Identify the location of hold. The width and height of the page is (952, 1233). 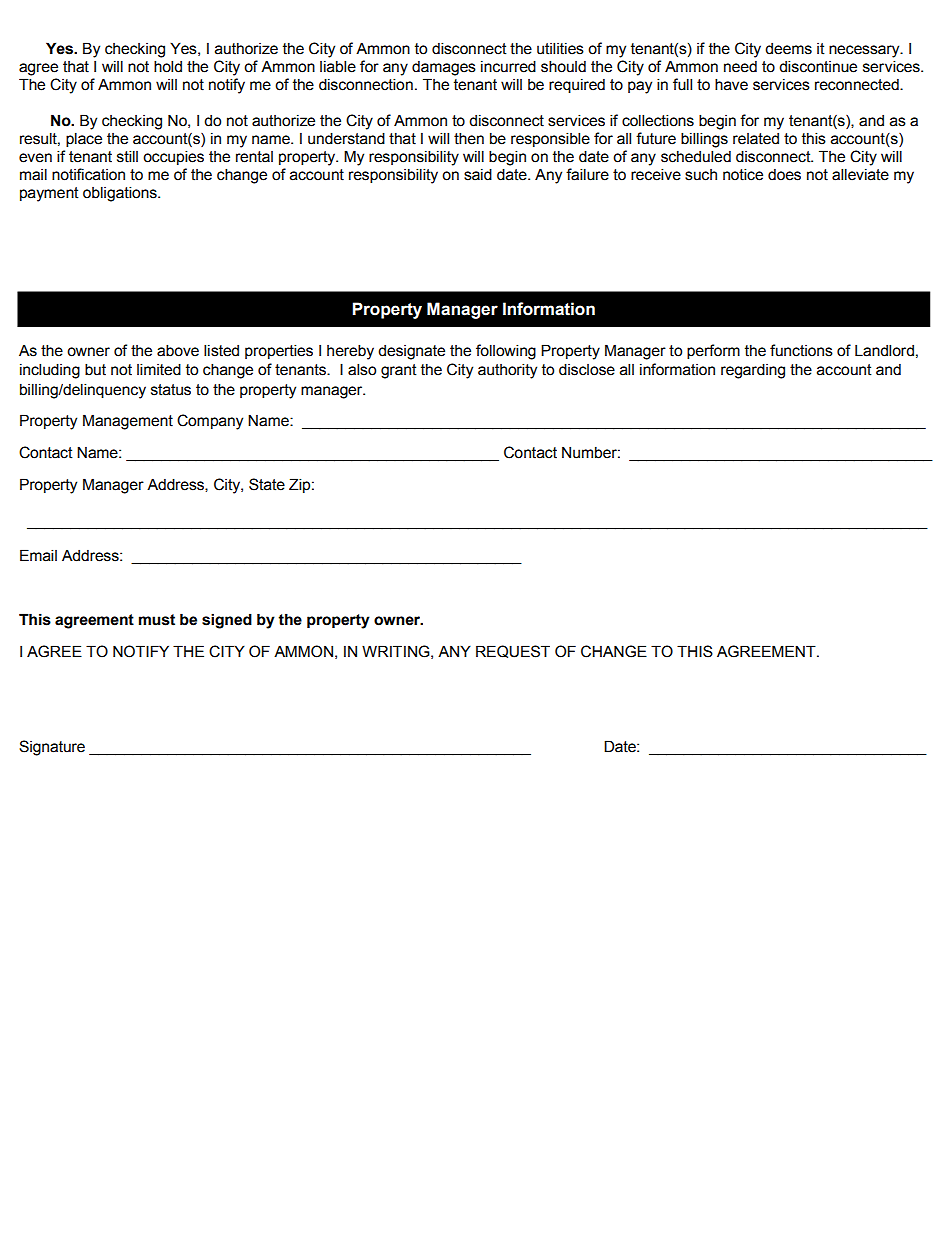
(168, 66).
